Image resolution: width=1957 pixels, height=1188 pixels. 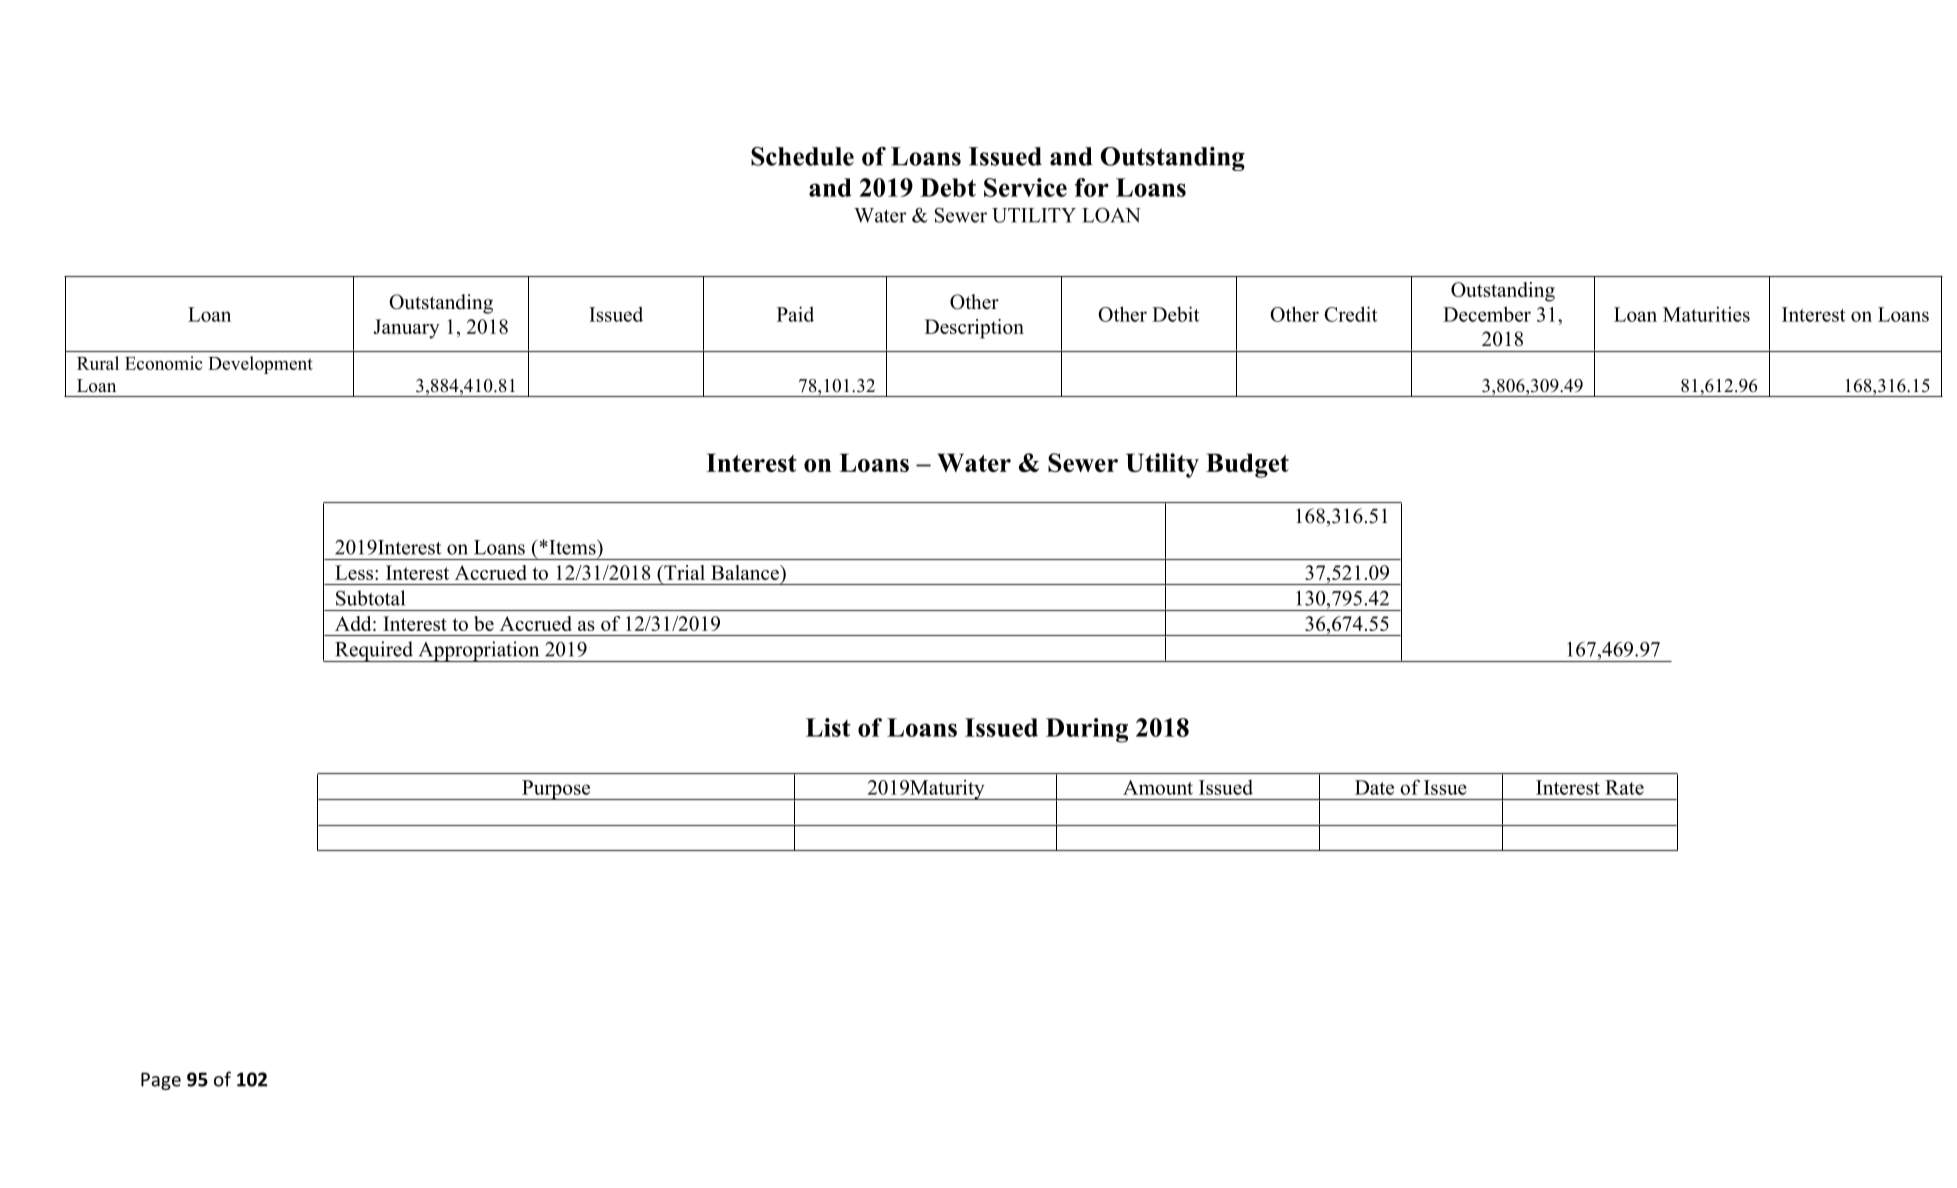 What do you see at coordinates (948, 187) in the page?
I see `Debt` at bounding box center [948, 187].
